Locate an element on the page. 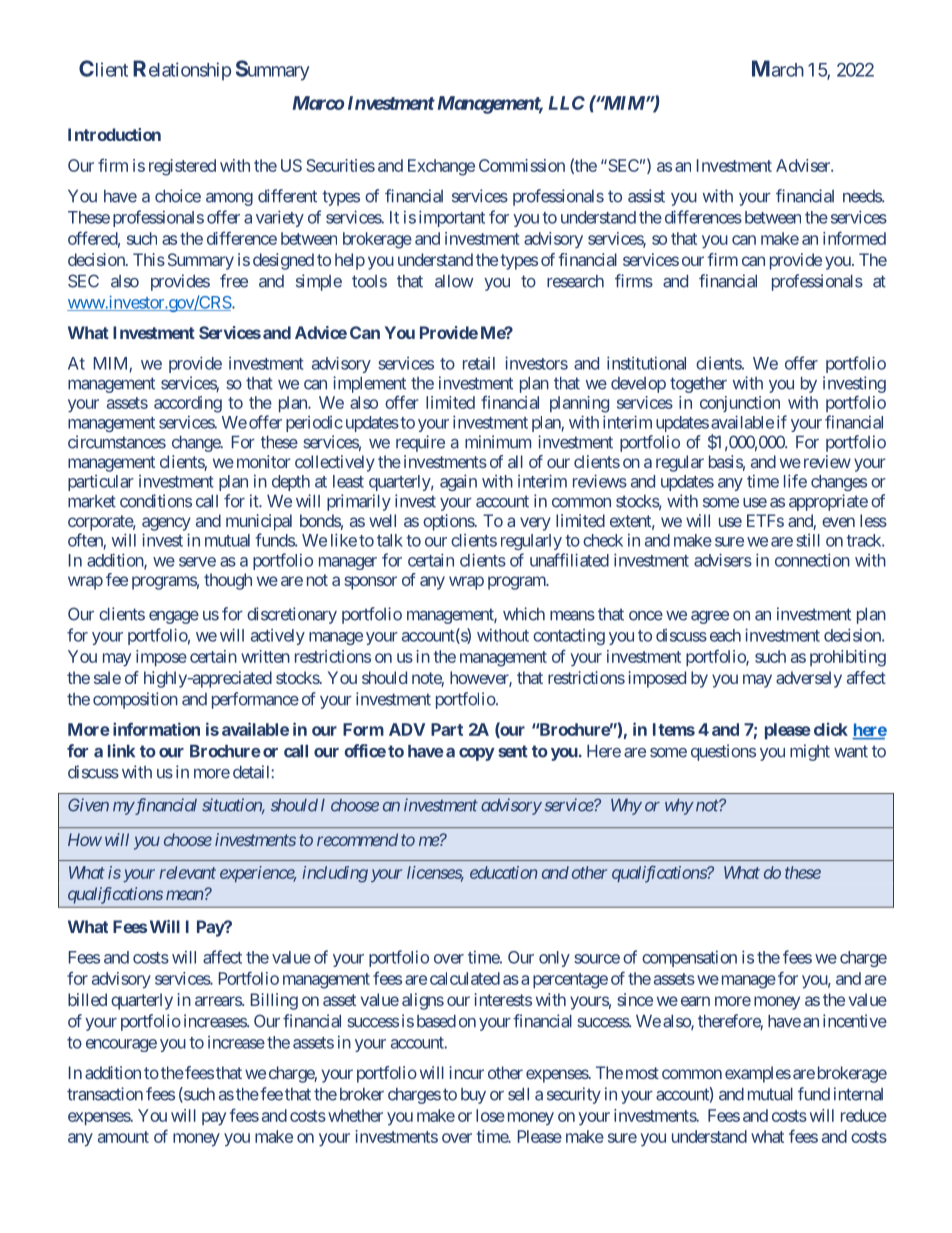 The height and width of the page is (1233, 952). minimum is located at coordinates (498, 442).
